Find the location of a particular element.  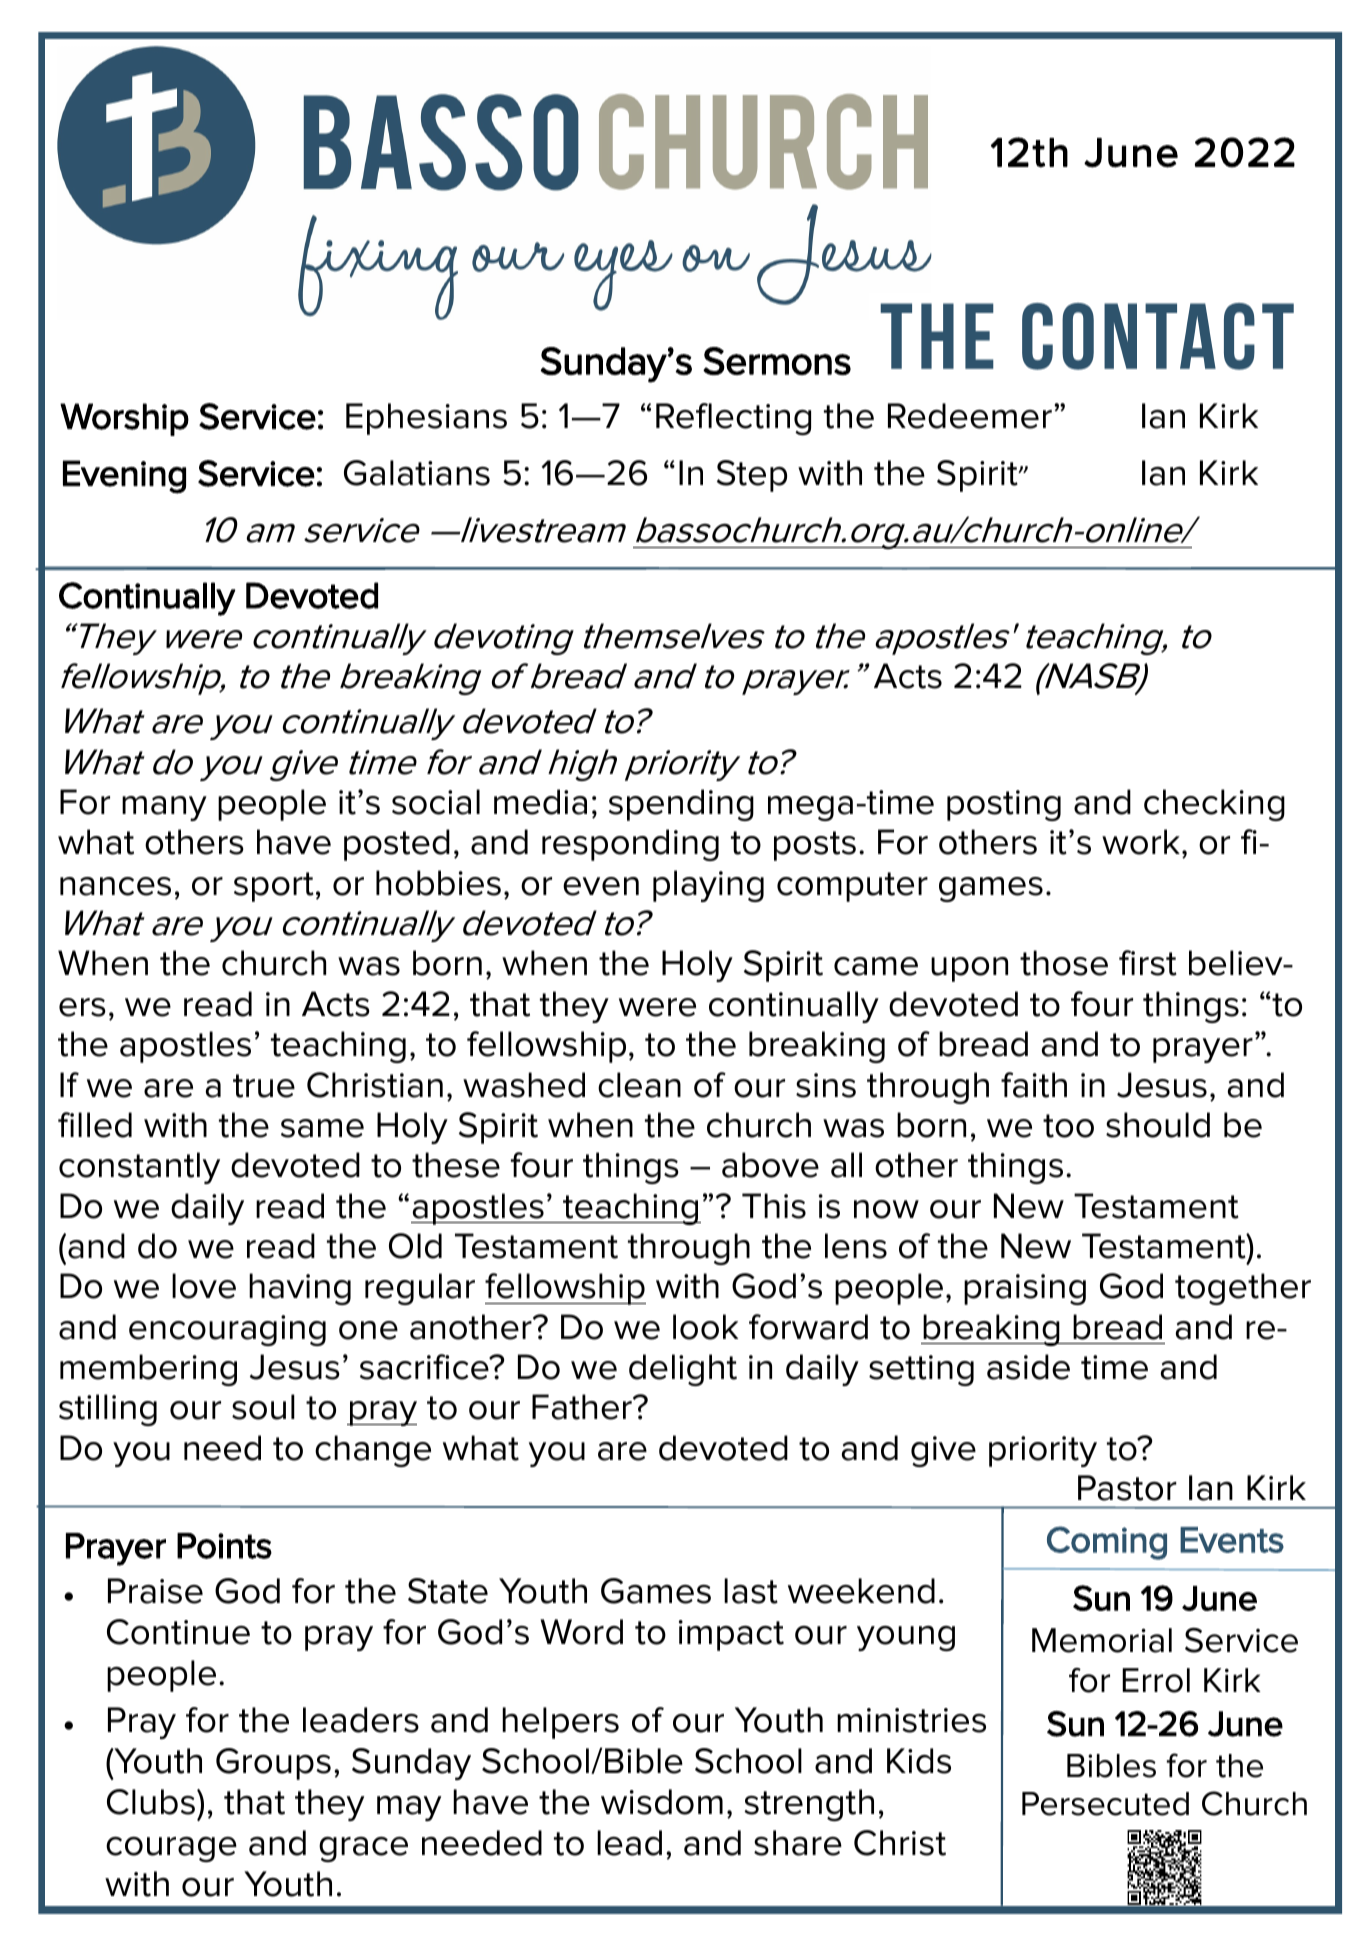

sport is located at coordinates (274, 887).
